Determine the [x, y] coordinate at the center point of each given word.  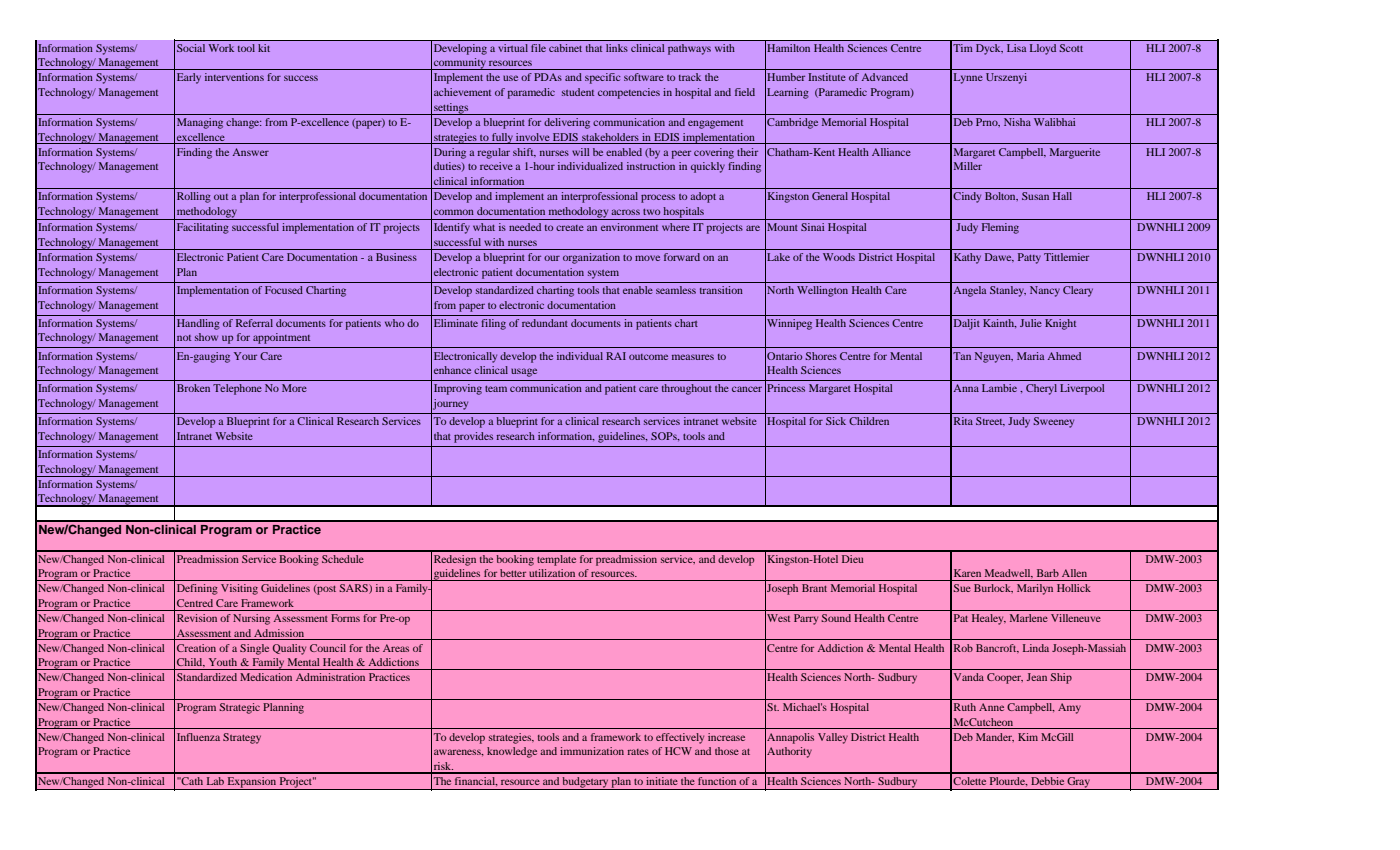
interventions [234, 77]
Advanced [884, 77]
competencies [629, 93]
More [294, 388]
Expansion [251, 783]
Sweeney [1053, 422]
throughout [687, 389]
